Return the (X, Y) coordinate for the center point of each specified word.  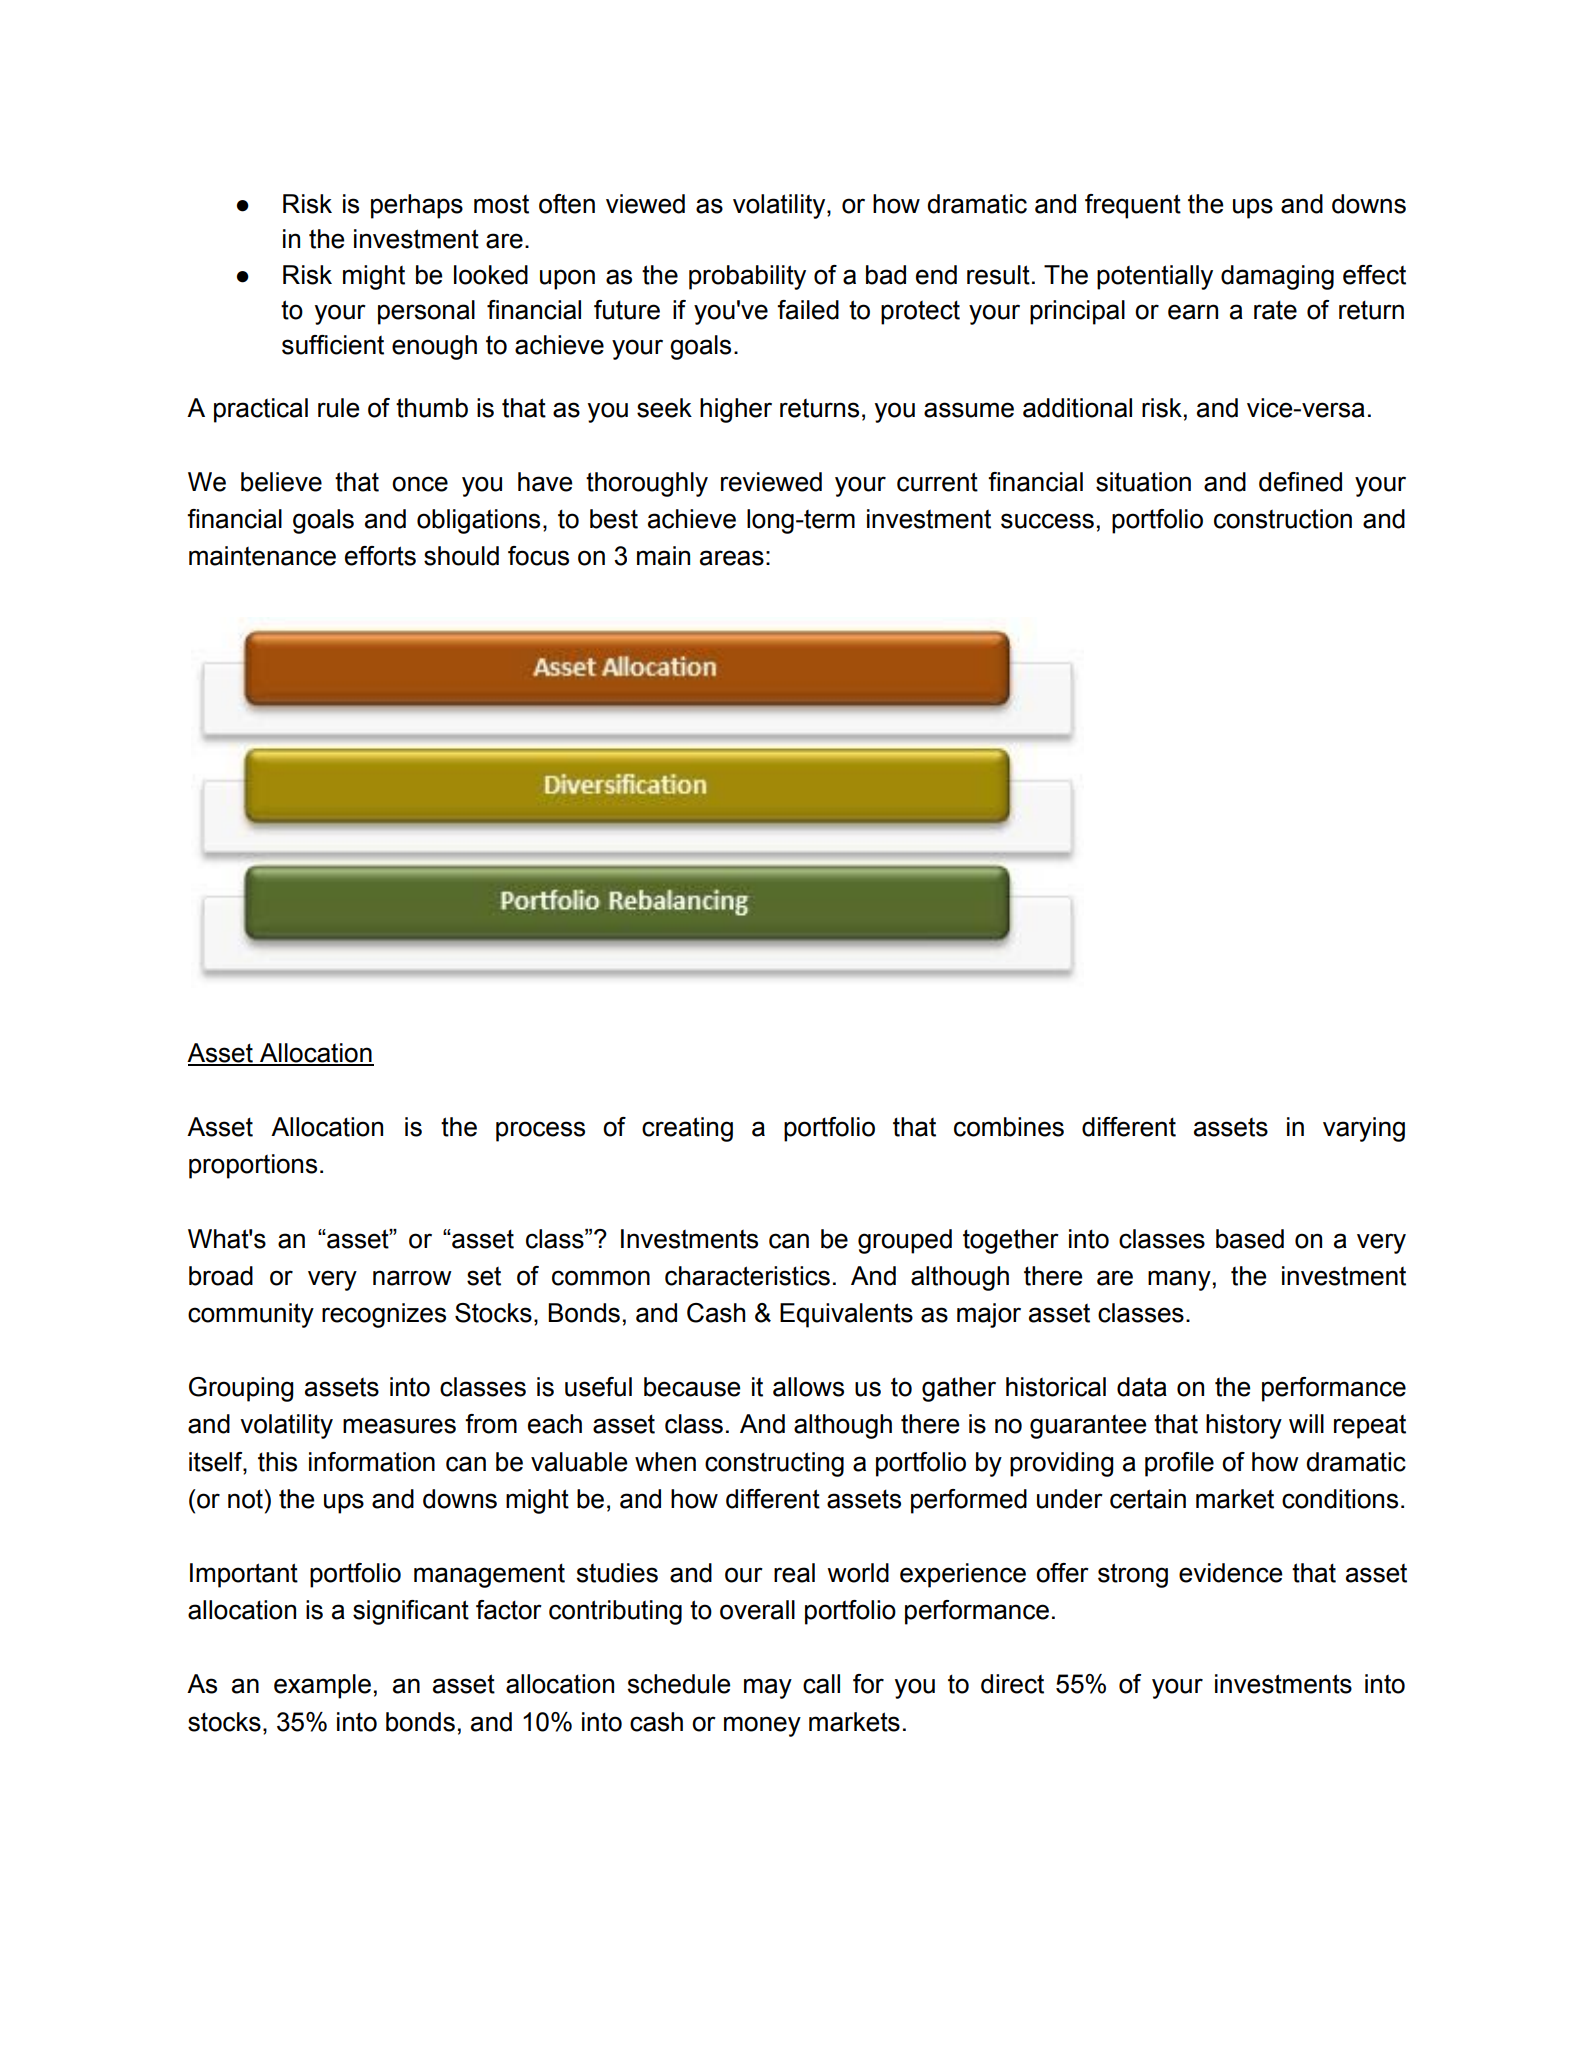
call (821, 1684)
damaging (1277, 277)
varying (1364, 1129)
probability (747, 277)
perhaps (417, 206)
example (322, 1686)
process (540, 1131)
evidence (1231, 1573)
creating (687, 1129)
